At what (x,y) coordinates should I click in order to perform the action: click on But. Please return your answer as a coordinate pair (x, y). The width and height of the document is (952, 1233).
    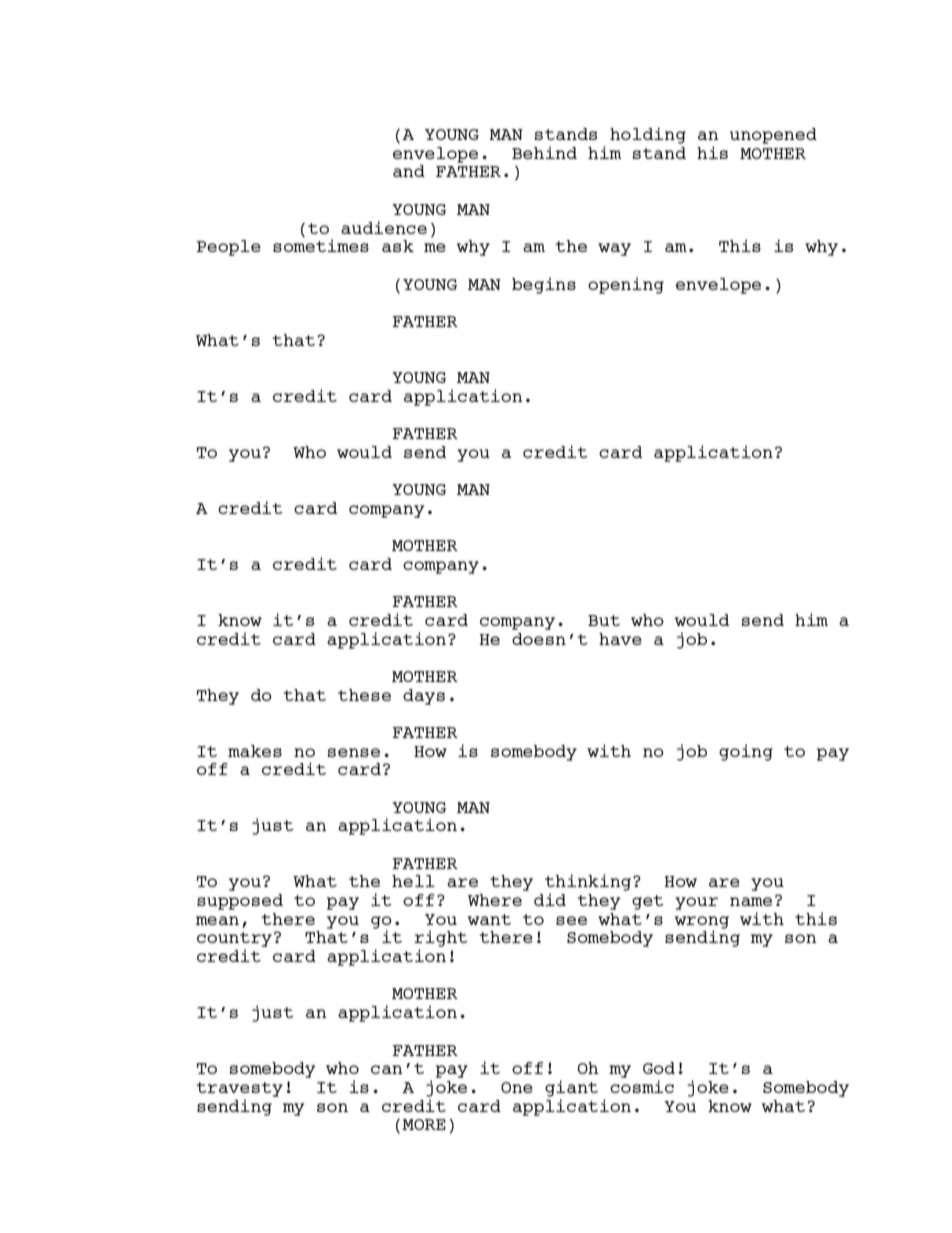
    Looking at the image, I should click on (604, 620).
